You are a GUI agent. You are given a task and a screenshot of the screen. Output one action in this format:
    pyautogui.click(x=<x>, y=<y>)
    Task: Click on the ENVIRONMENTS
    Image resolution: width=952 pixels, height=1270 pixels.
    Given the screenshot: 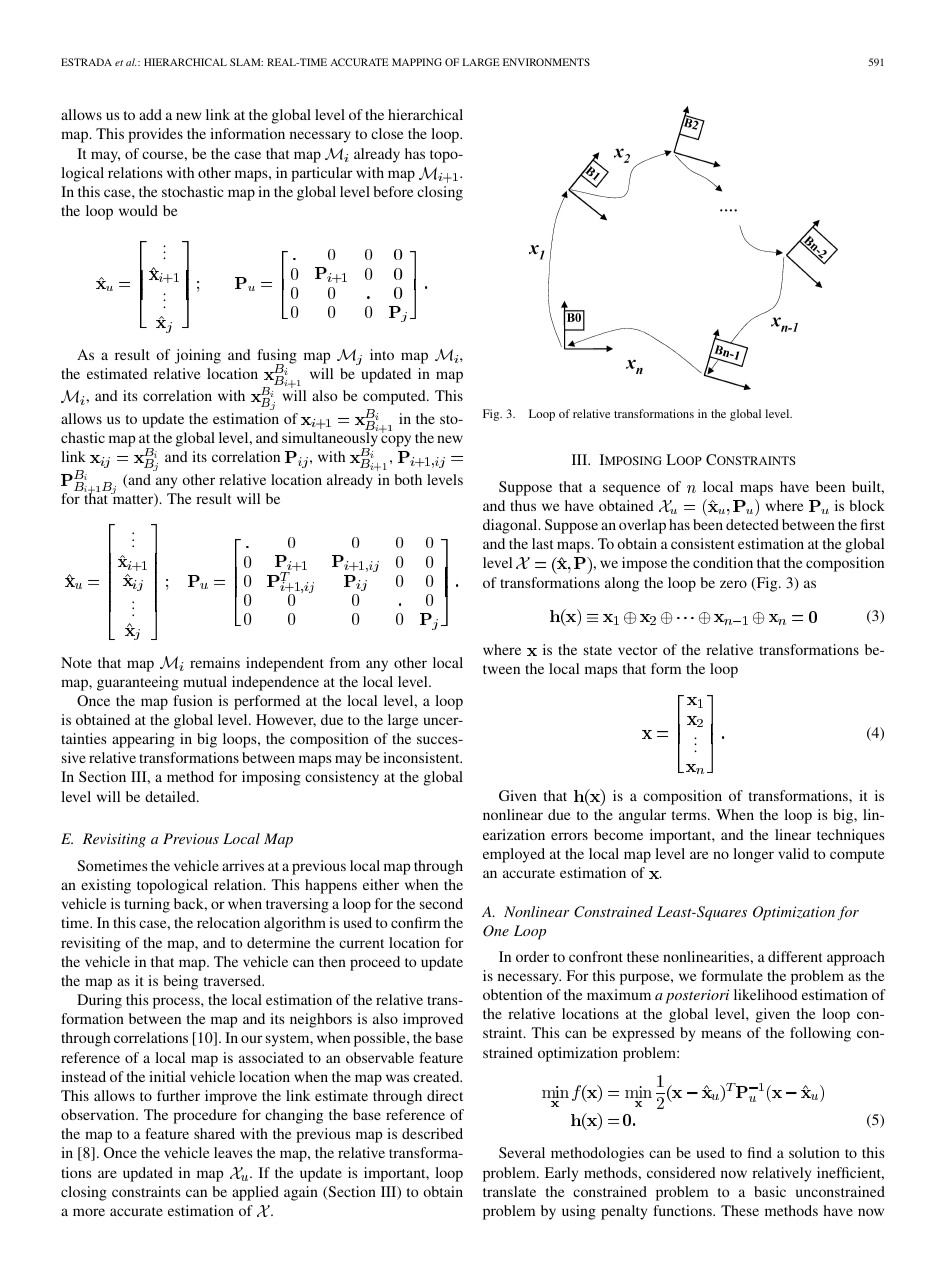 What is the action you would take?
    pyautogui.click(x=546, y=62)
